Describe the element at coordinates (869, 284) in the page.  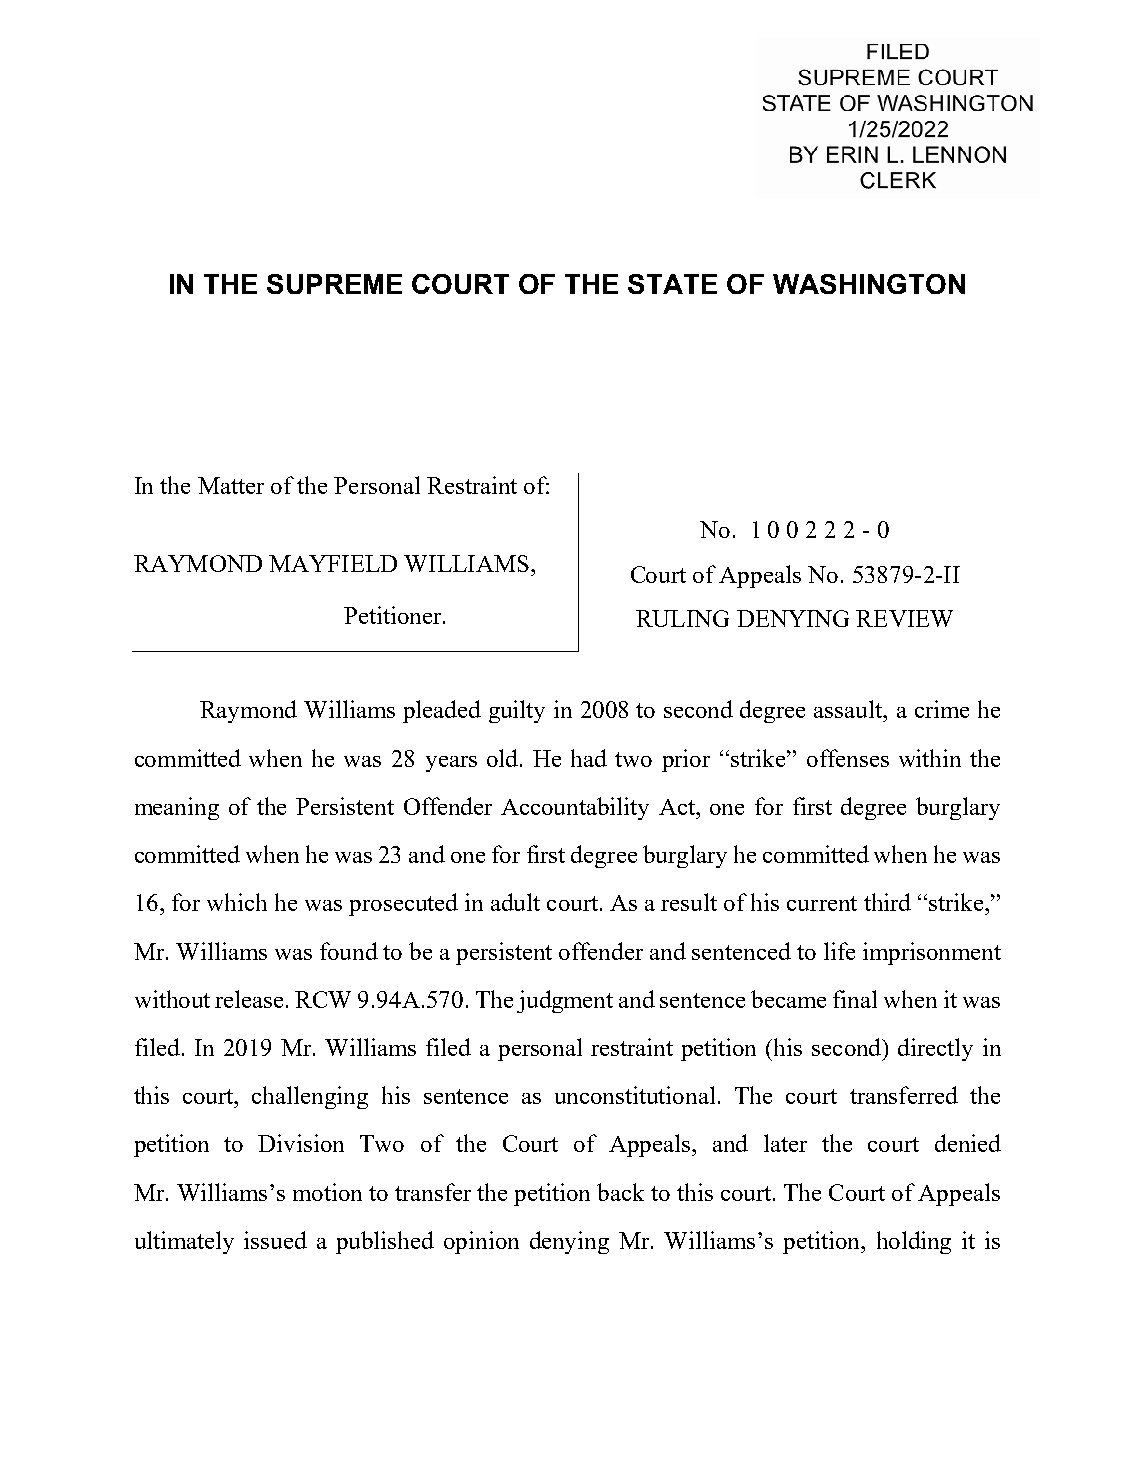
I see `WASHINGTON` at that location.
